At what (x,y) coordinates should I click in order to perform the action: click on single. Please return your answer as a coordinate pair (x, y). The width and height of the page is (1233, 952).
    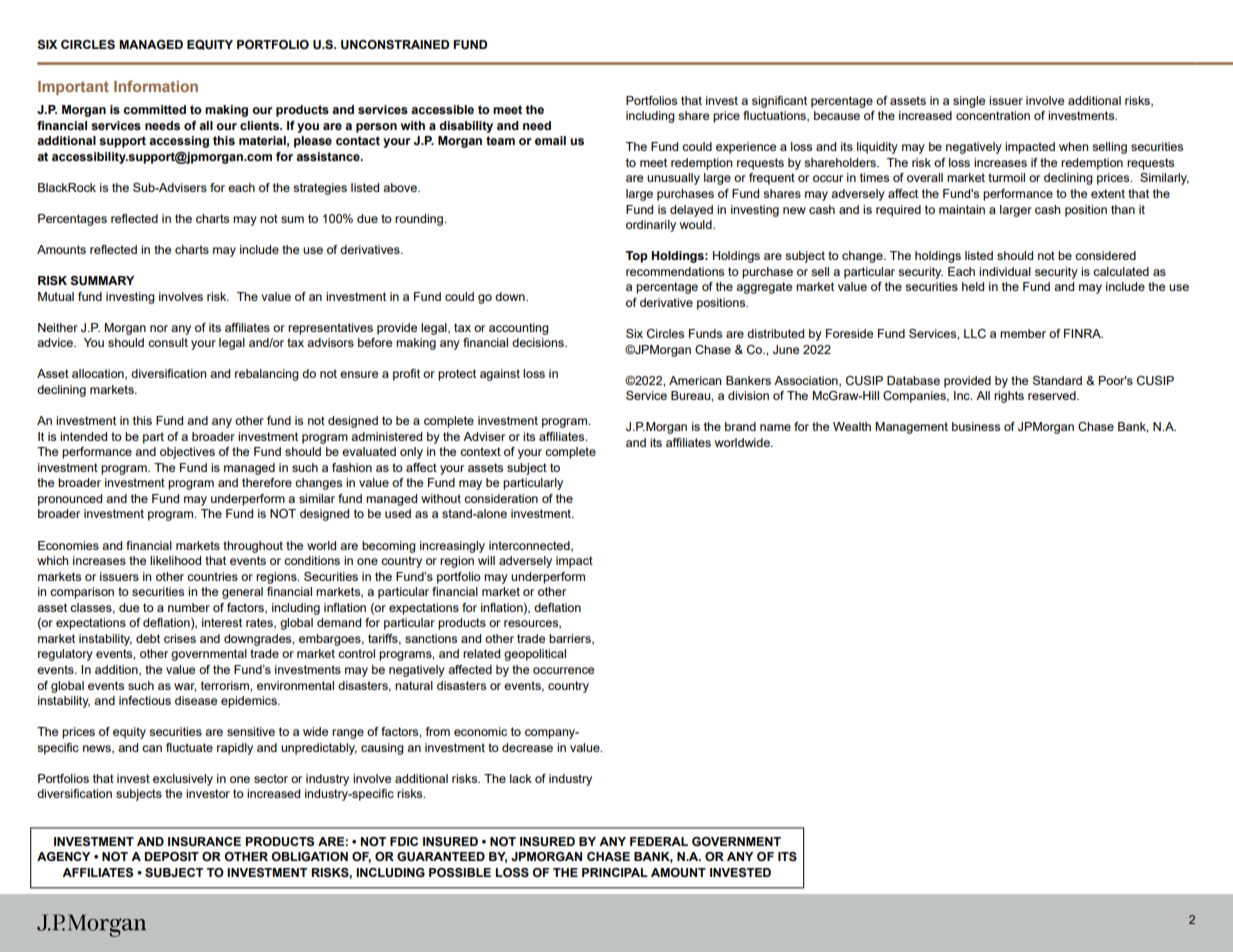
    Looking at the image, I should click on (969, 102).
